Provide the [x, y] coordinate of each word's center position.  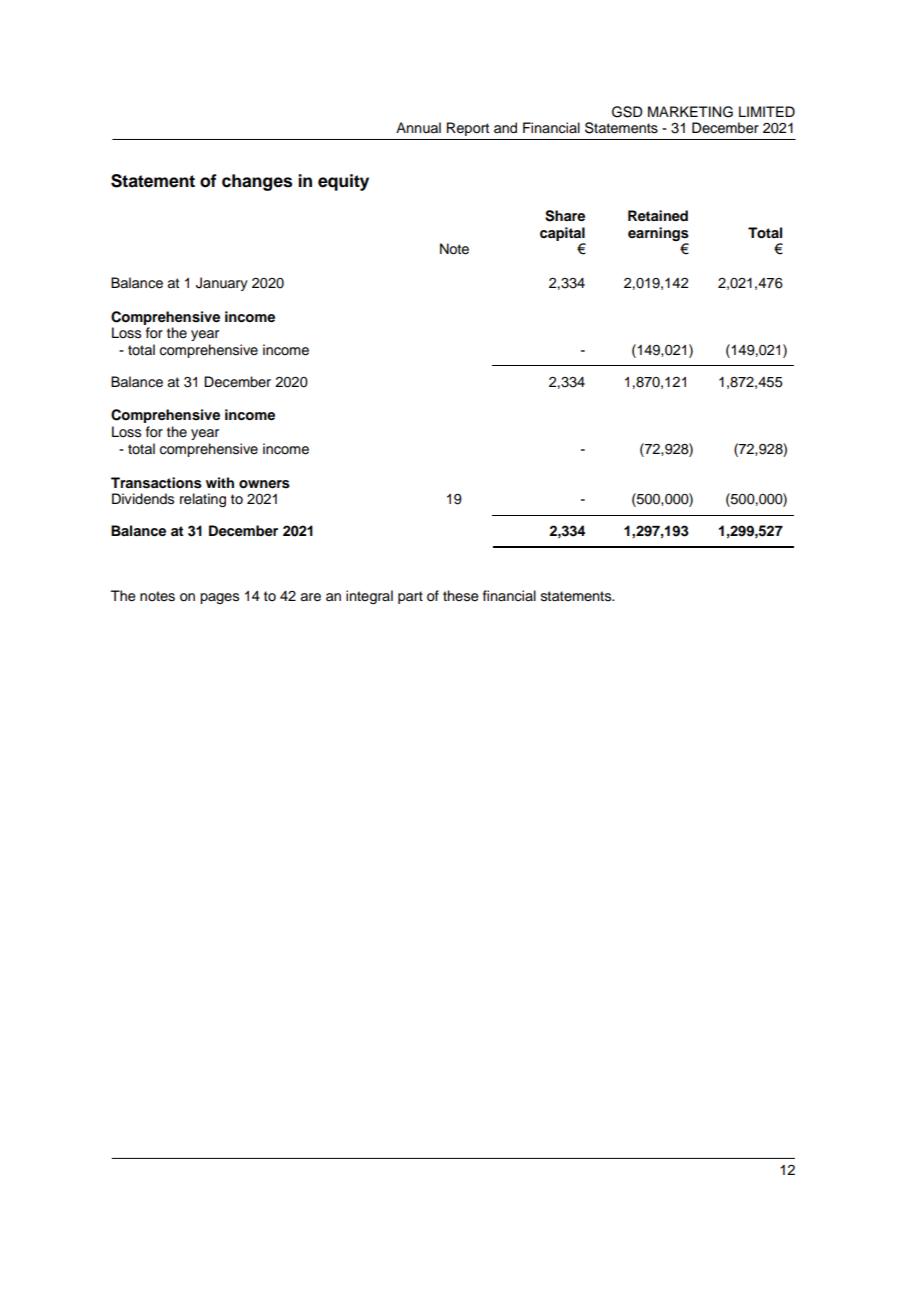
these [461, 596]
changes [257, 182]
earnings [658, 234]
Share [565, 216]
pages [219, 598]
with [220, 482]
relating [203, 500]
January [222, 284]
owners [264, 484]
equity [343, 182]
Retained [658, 215]
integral [369, 597]
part [410, 597]
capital [562, 234]
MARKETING [690, 112]
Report [468, 129]
